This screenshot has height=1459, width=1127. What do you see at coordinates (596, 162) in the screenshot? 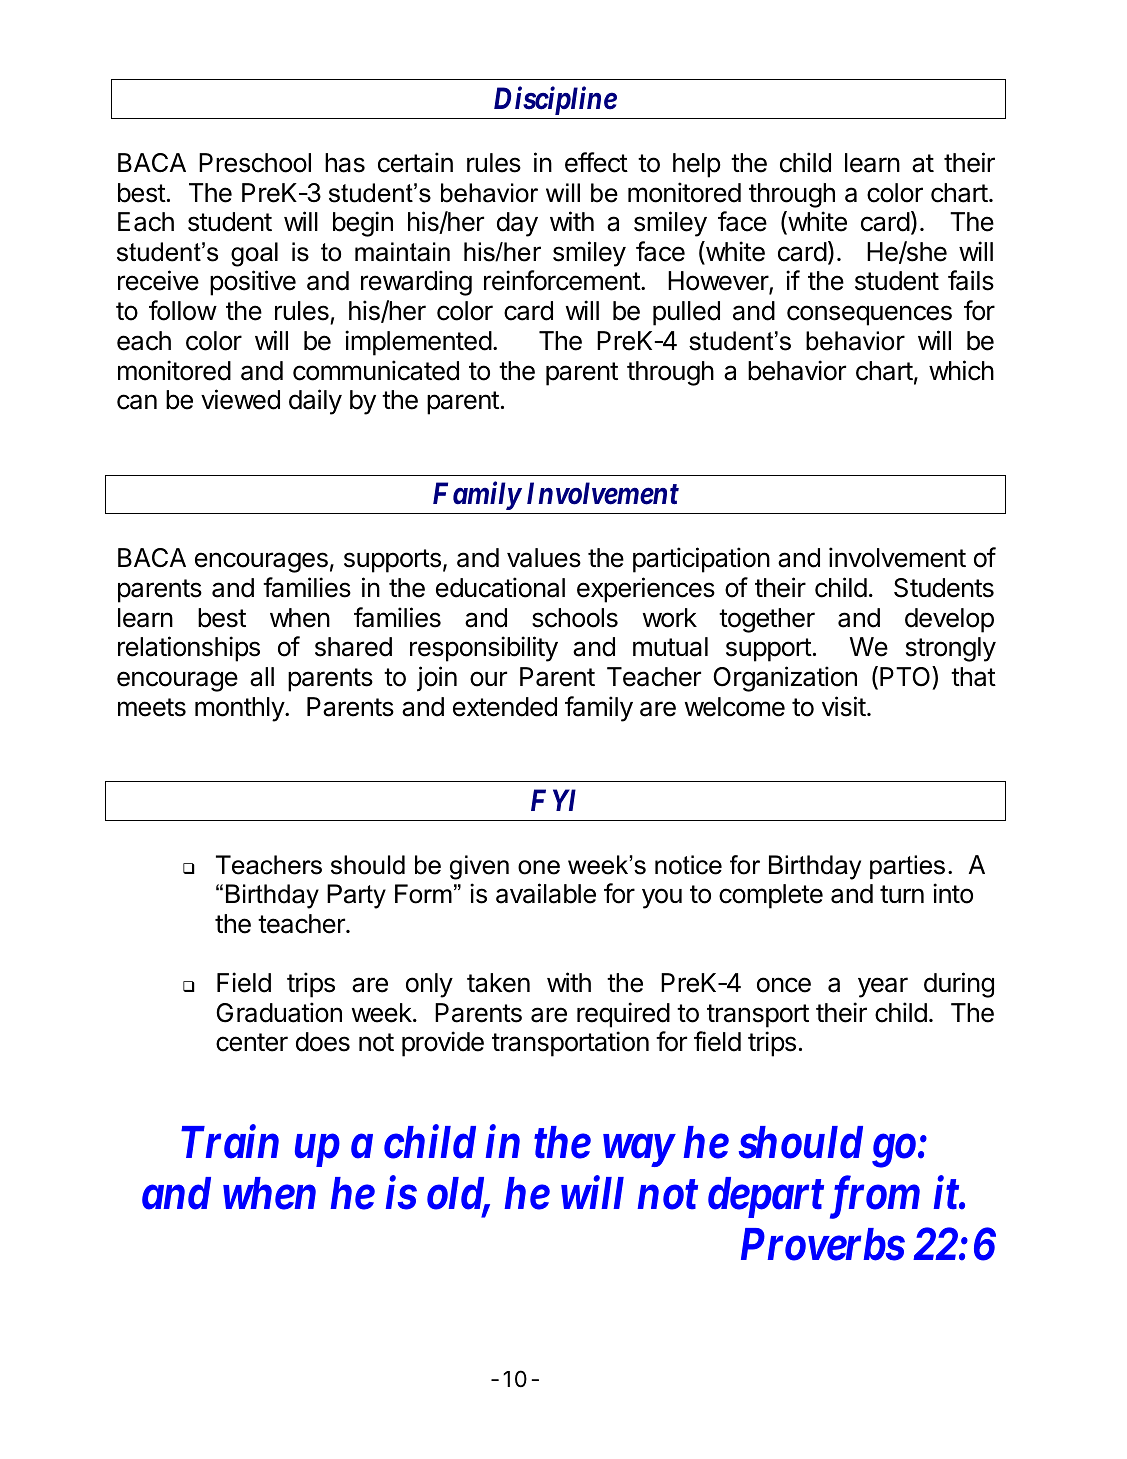
I see `effect` at bounding box center [596, 162].
